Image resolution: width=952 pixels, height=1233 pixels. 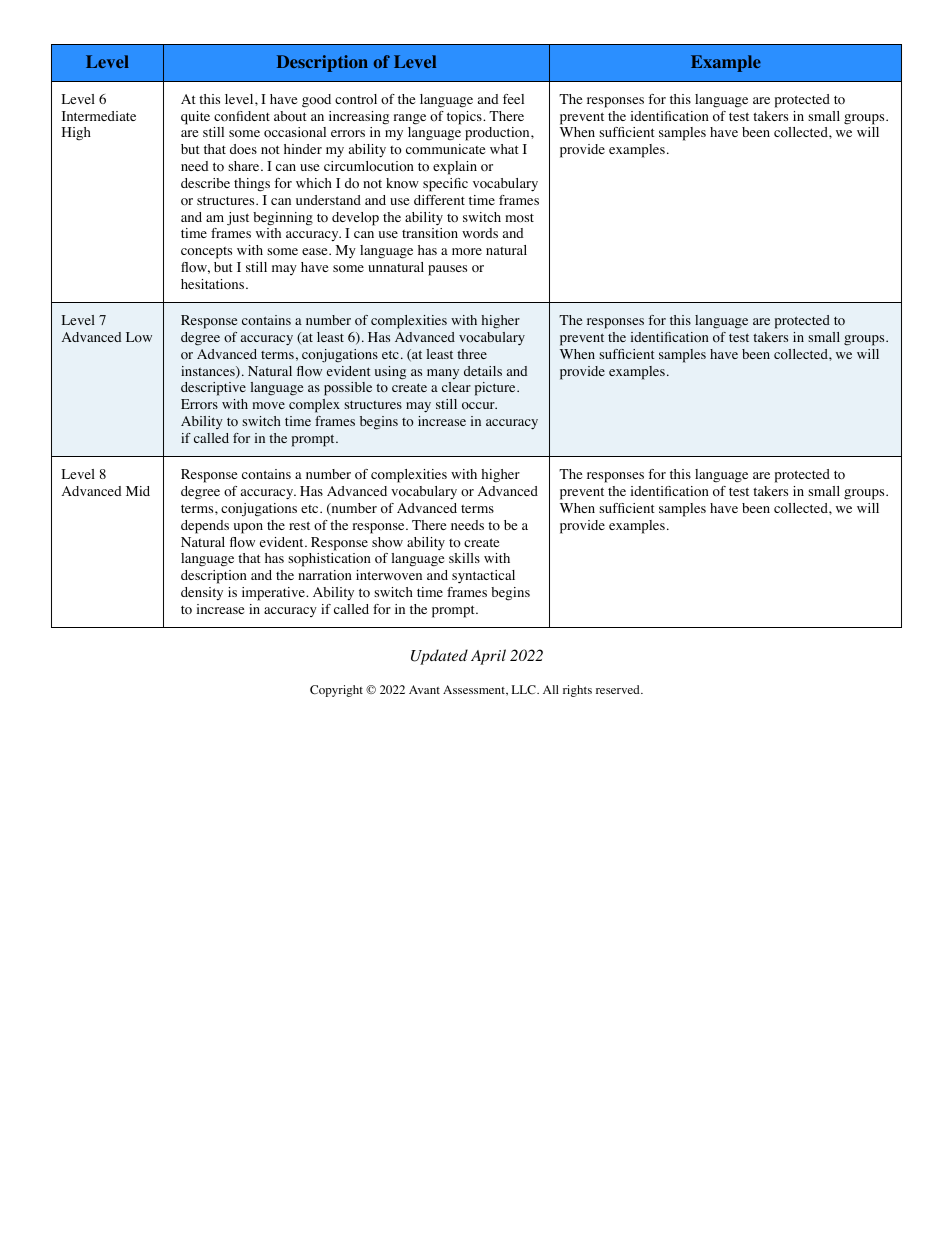 What do you see at coordinates (496, 389) in the screenshot?
I see `picture` at bounding box center [496, 389].
